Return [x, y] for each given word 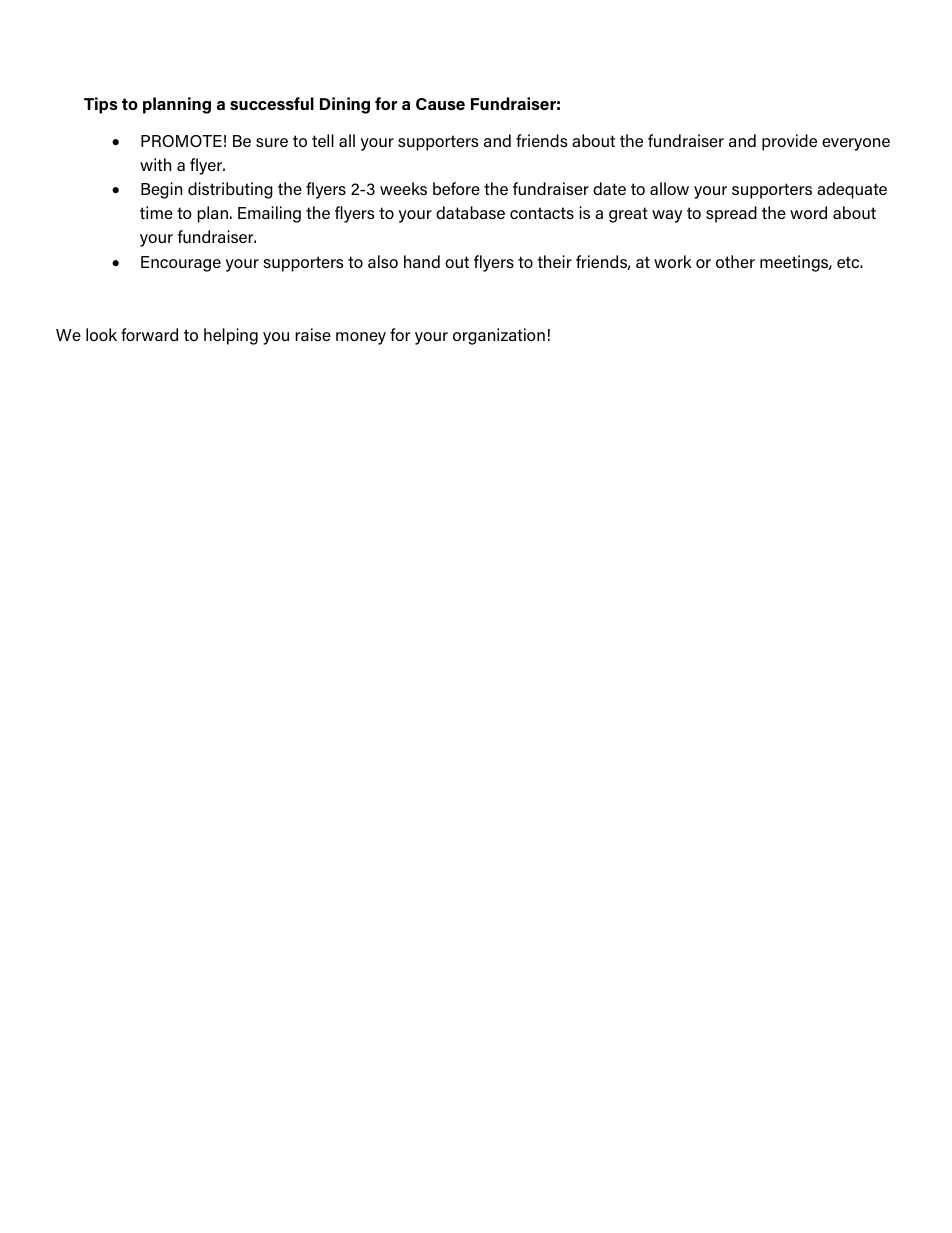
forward [149, 334]
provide [789, 142]
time [156, 212]
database [470, 212]
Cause [440, 104]
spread [731, 214]
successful [272, 103]
